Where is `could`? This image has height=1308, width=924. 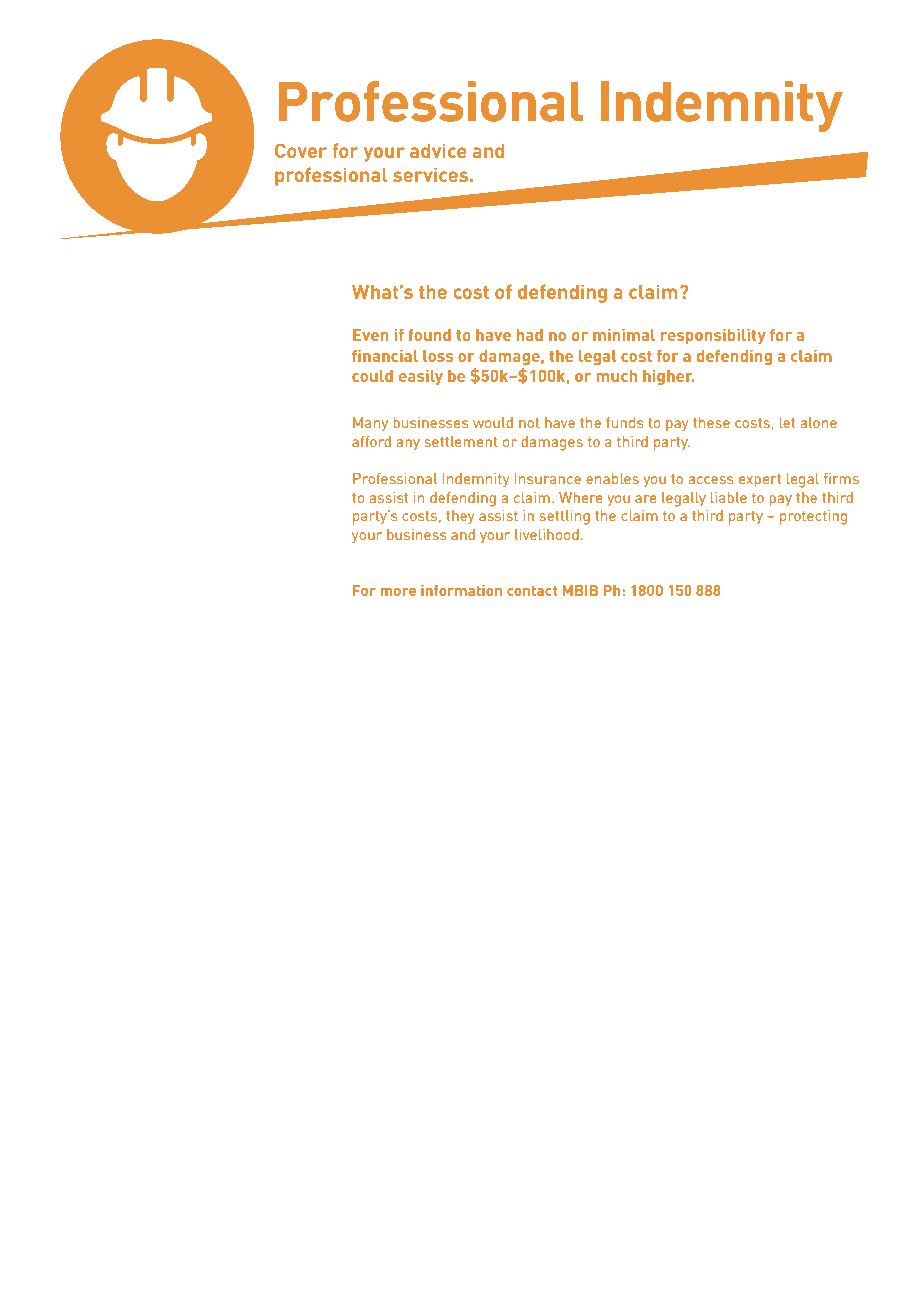
could is located at coordinates (372, 376).
